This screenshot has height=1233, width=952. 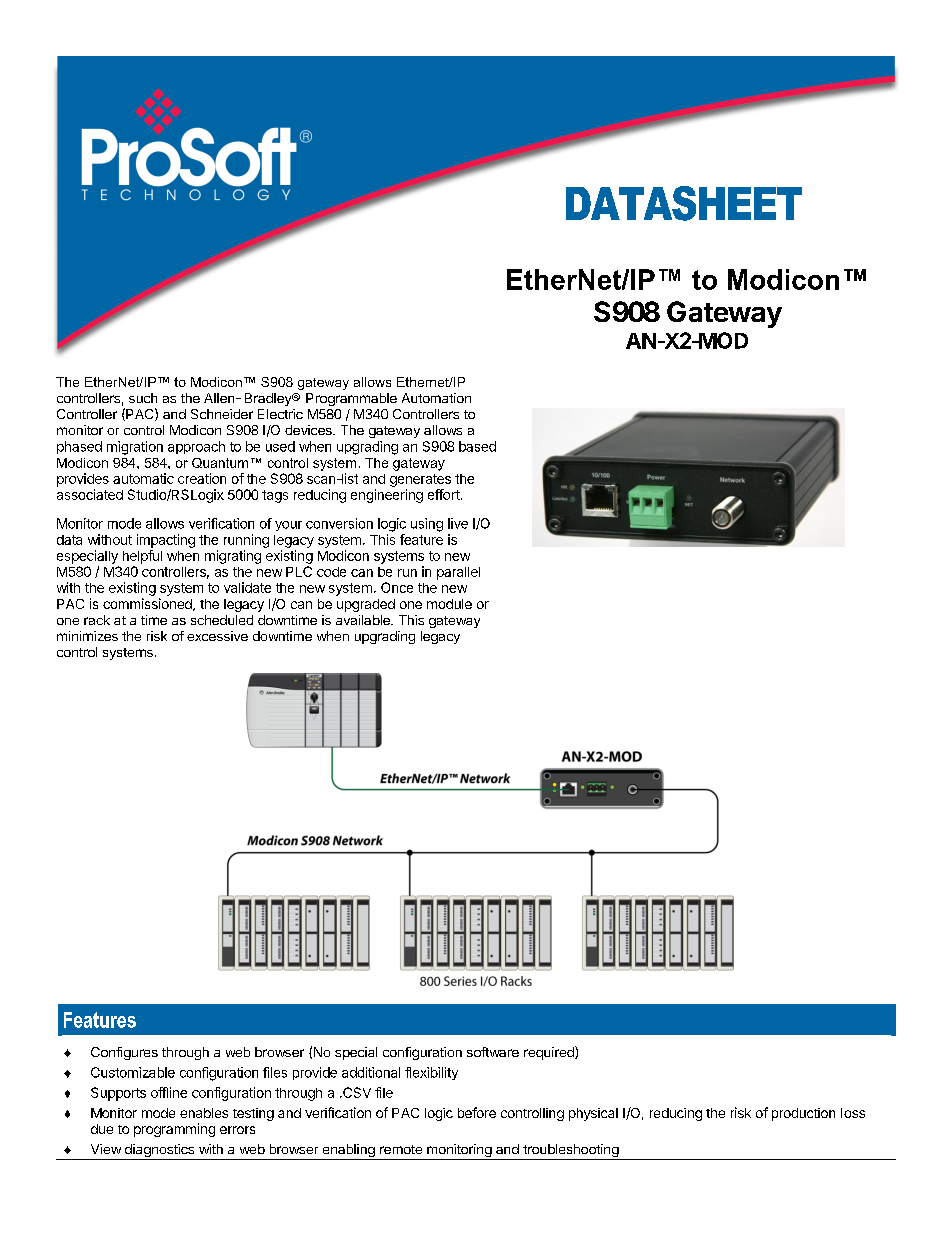 I want to click on module, so click(x=449, y=604).
